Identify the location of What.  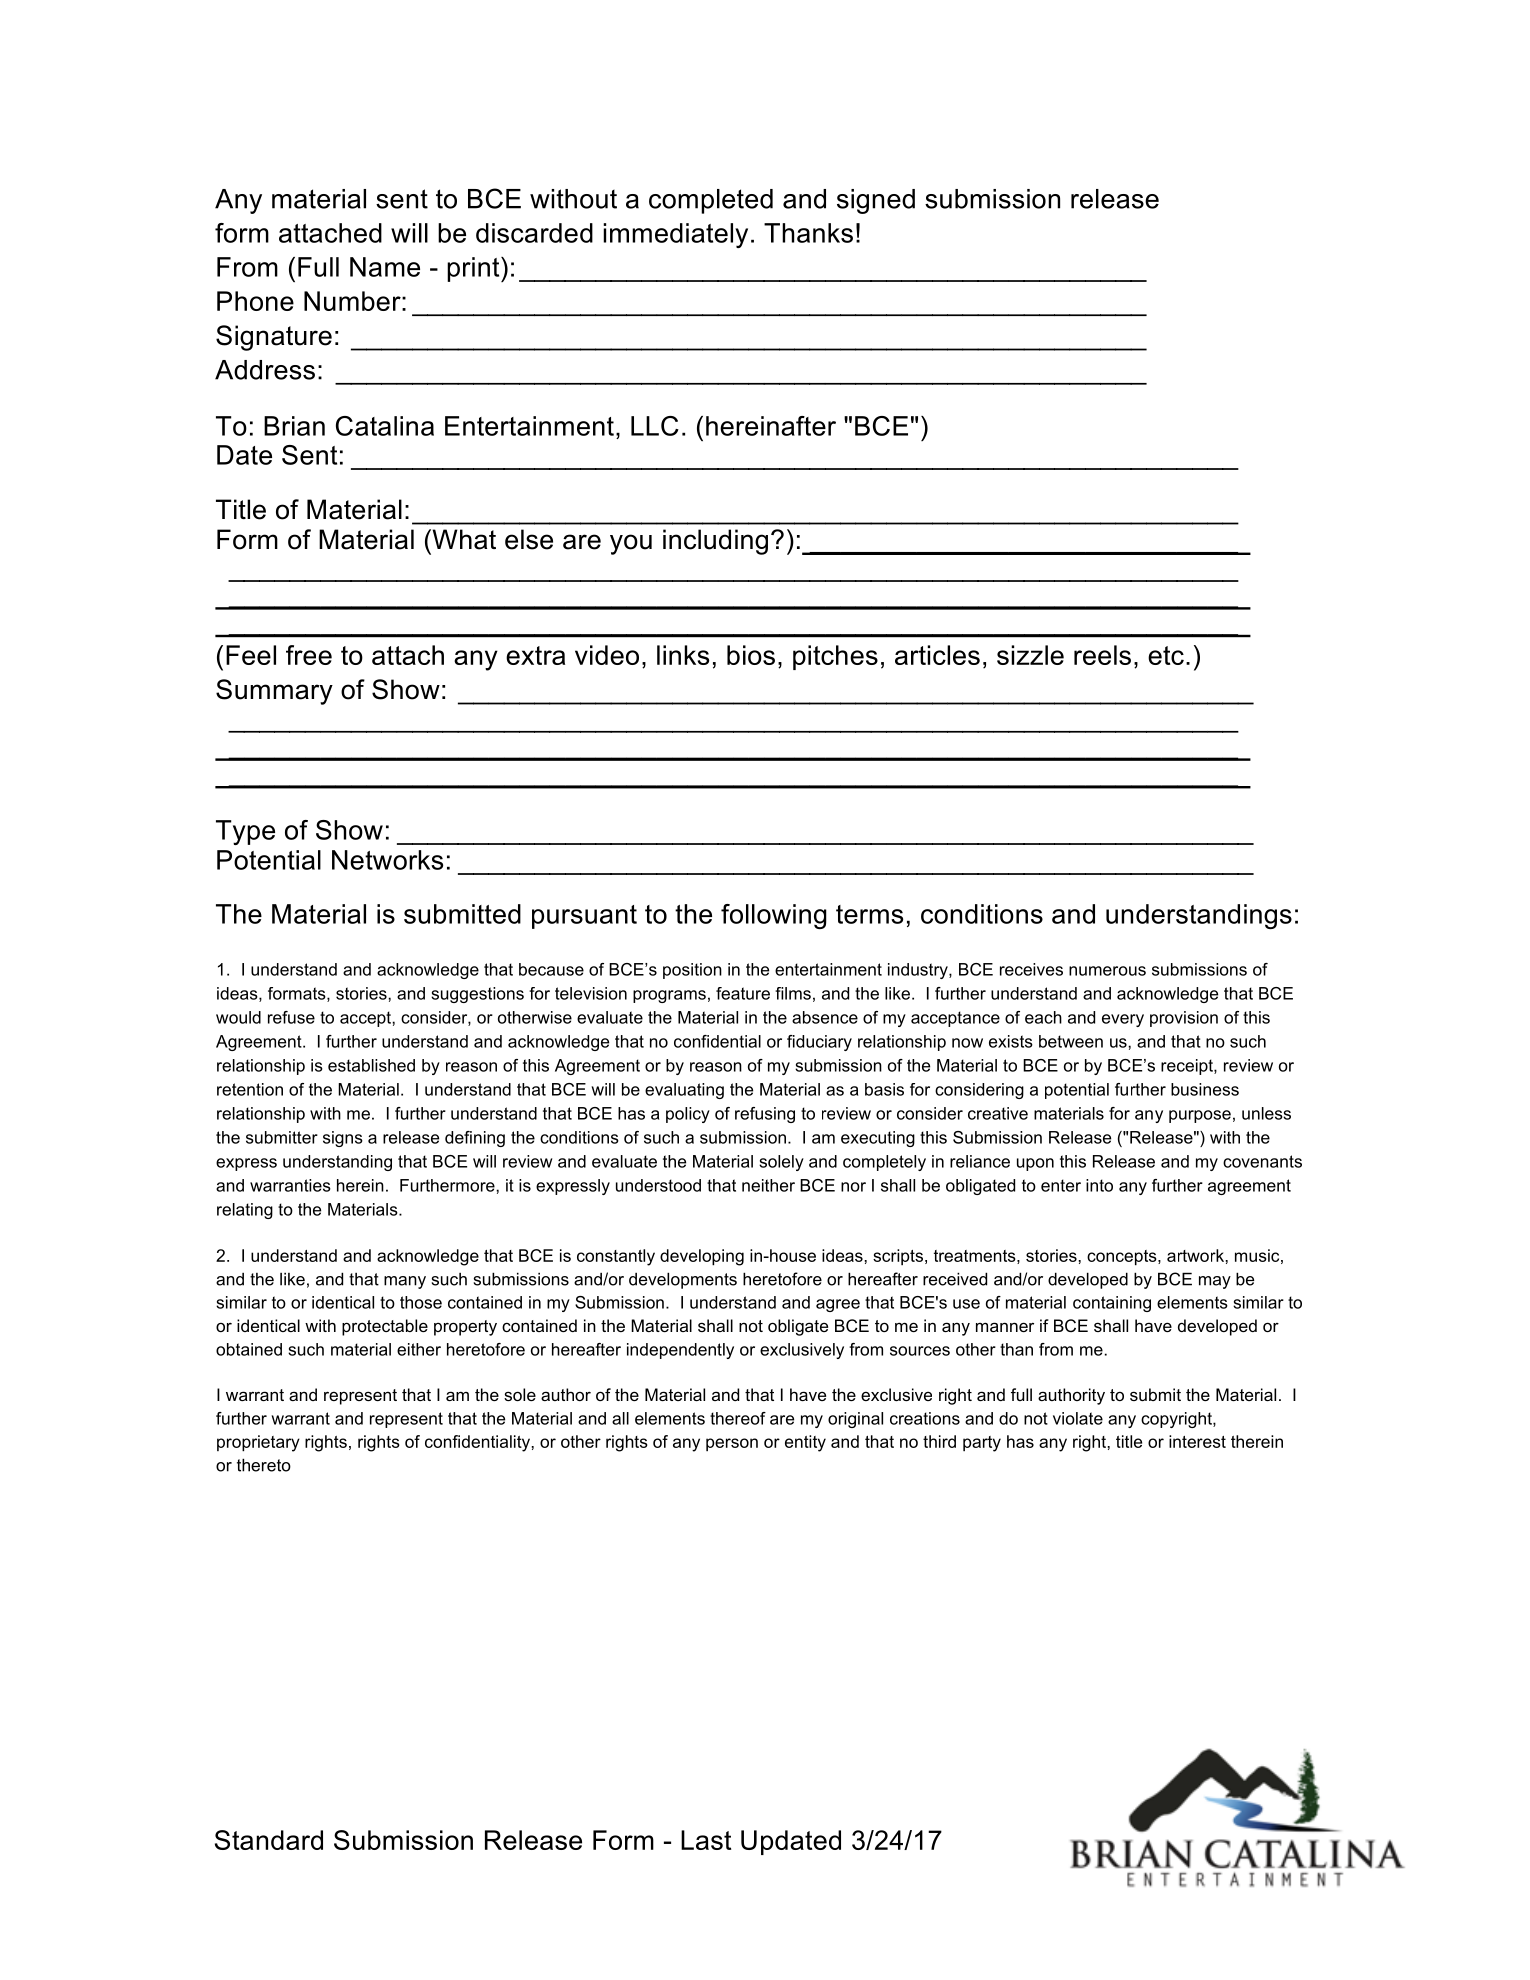
(463, 539).
